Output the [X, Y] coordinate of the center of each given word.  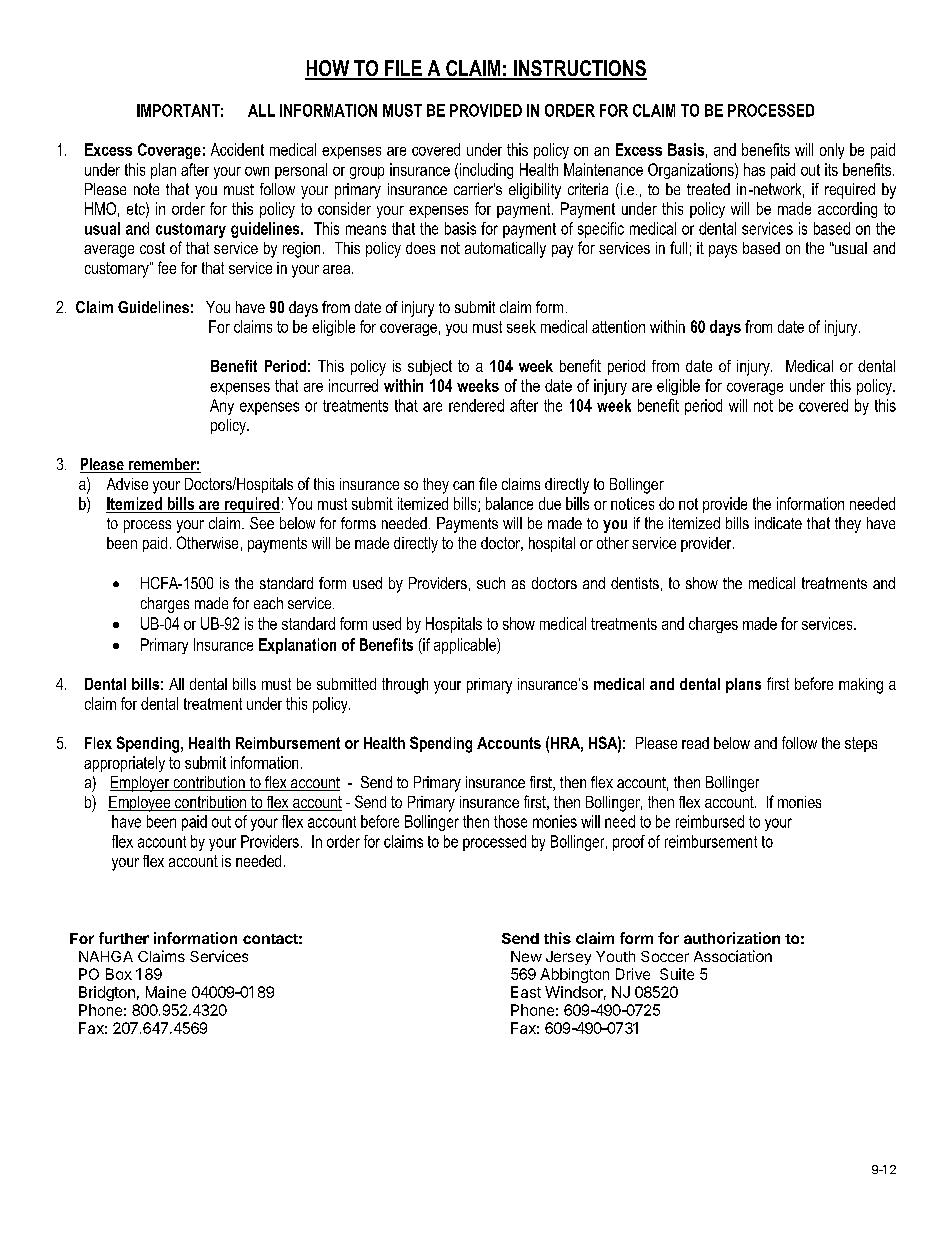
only [832, 151]
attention [618, 326]
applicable [466, 646]
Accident [237, 149]
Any [222, 407]
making [861, 686]
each [268, 603]
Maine [166, 992]
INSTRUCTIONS [579, 69]
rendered [476, 405]
